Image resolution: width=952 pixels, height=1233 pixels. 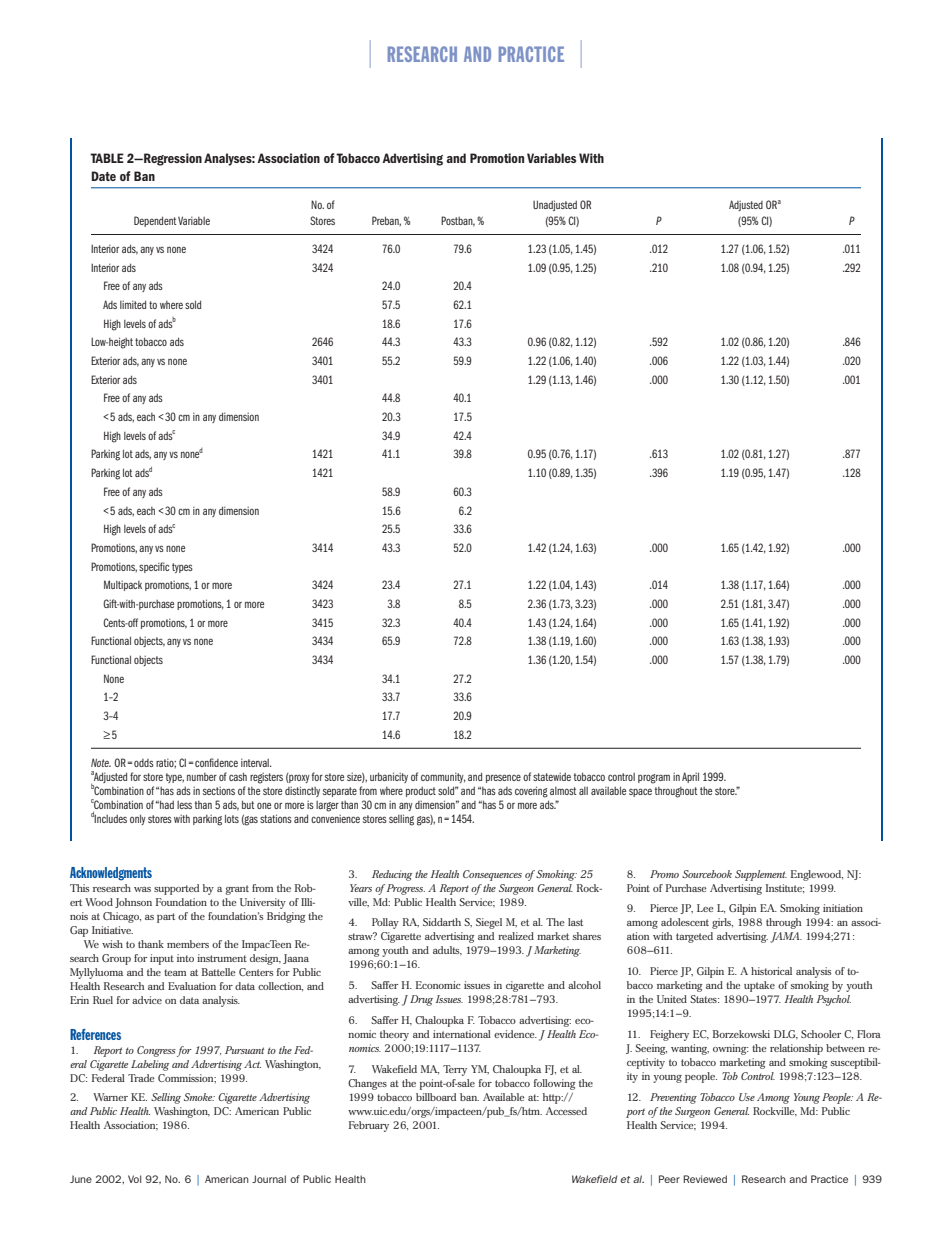 What do you see at coordinates (155, 221) in the screenshot?
I see `Dependent` at bounding box center [155, 221].
